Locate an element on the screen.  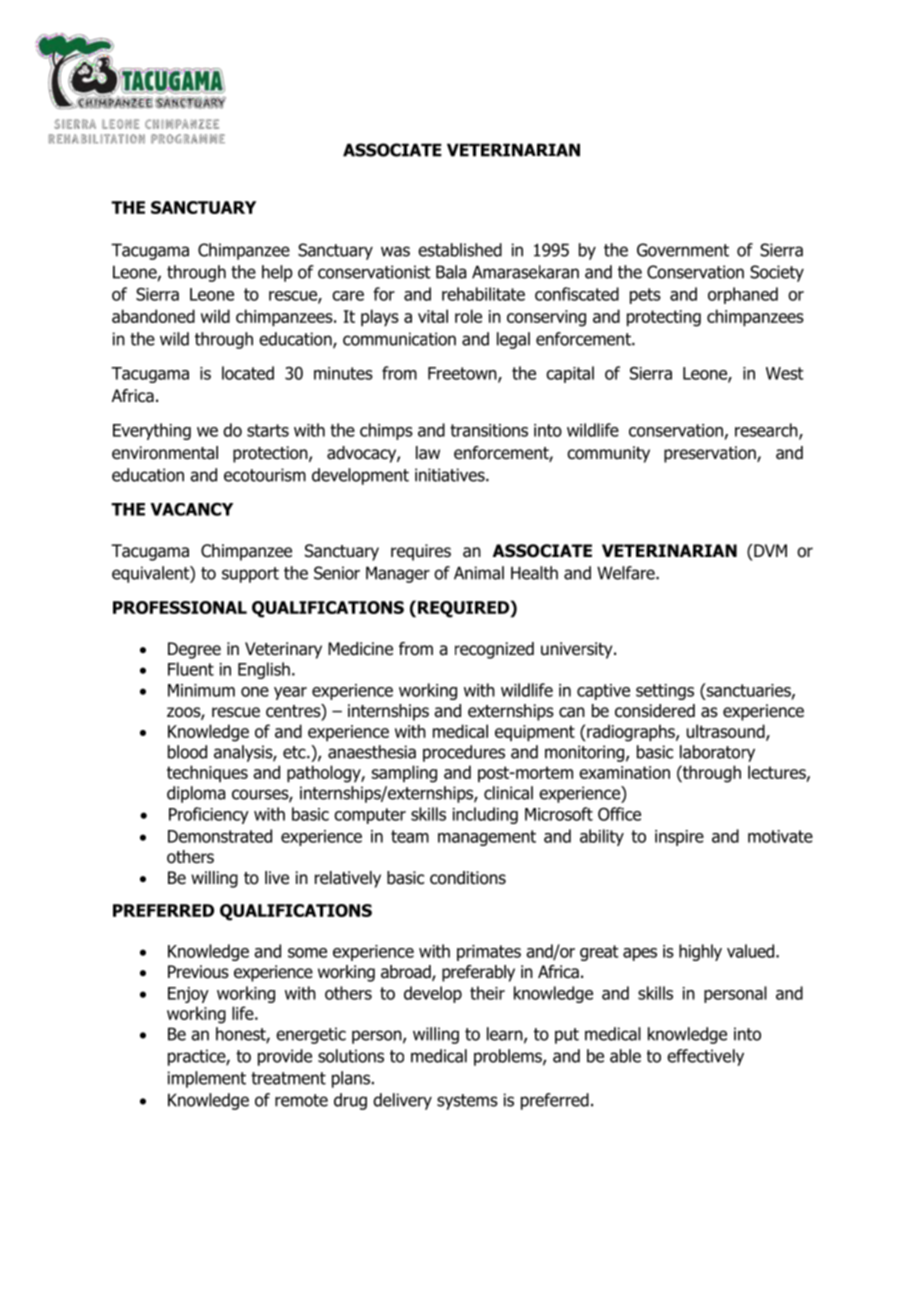
systems is located at coordinates (467, 1102).
